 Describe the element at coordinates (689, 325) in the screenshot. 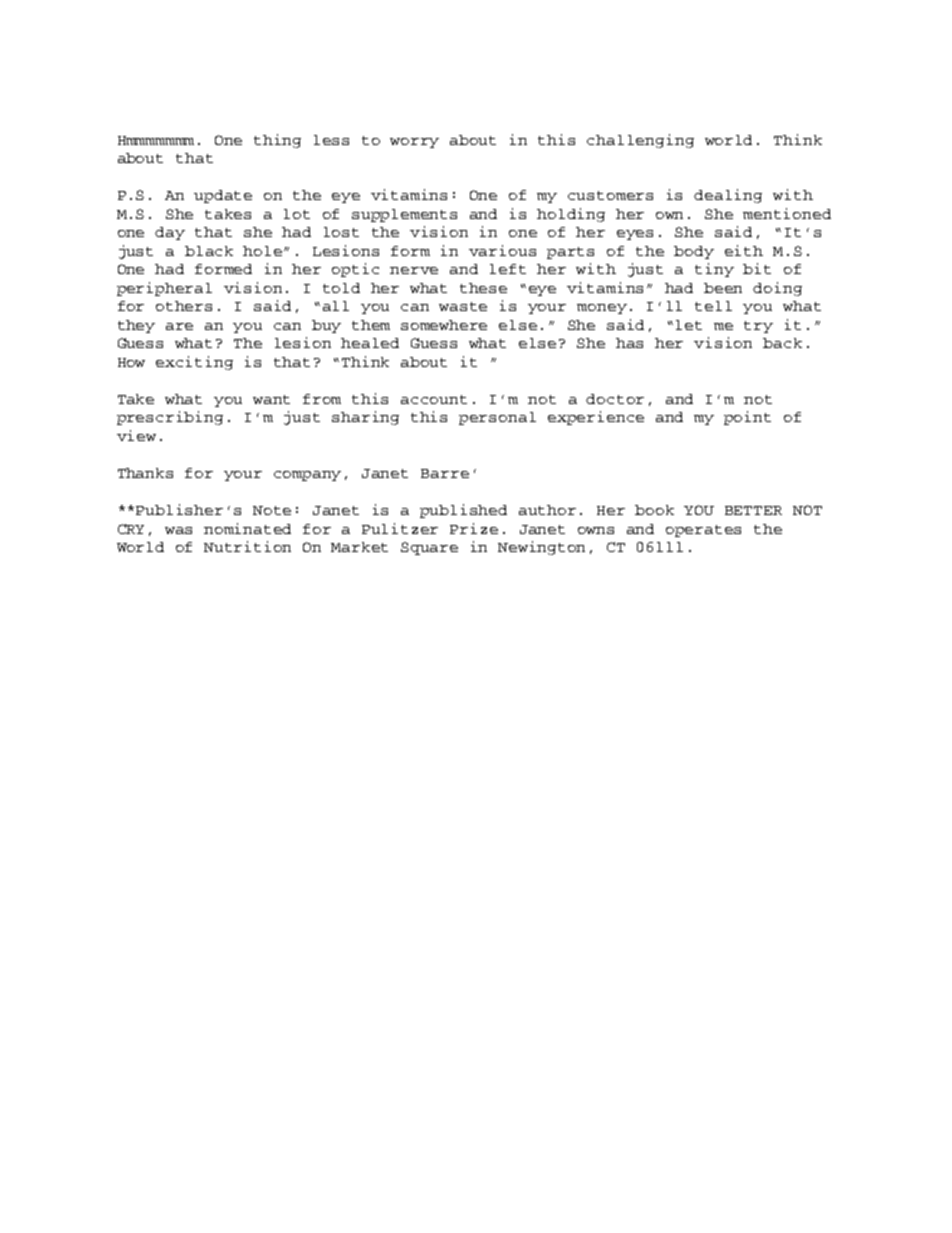

I see `let` at that location.
